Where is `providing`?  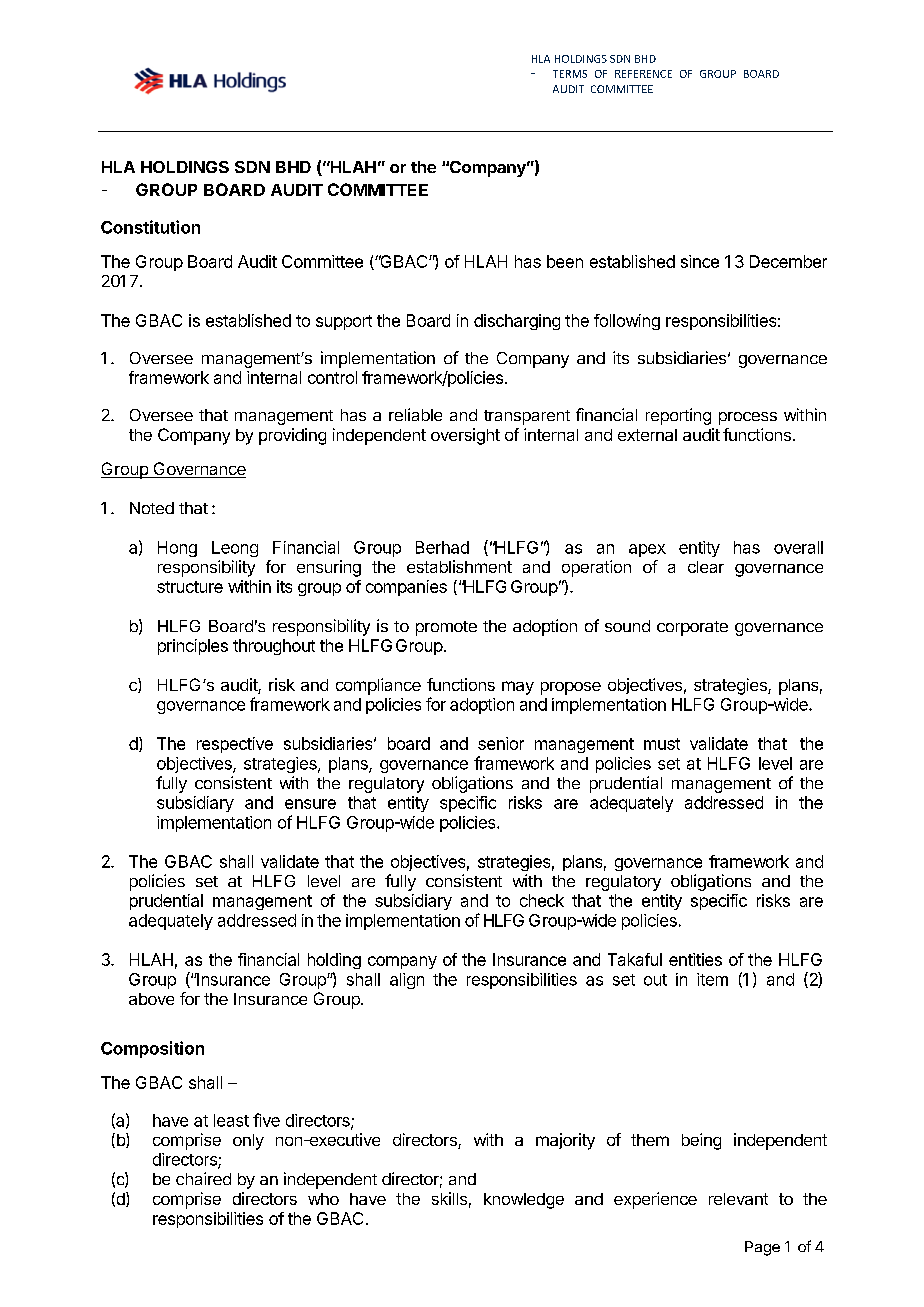
providing is located at coordinates (292, 436).
